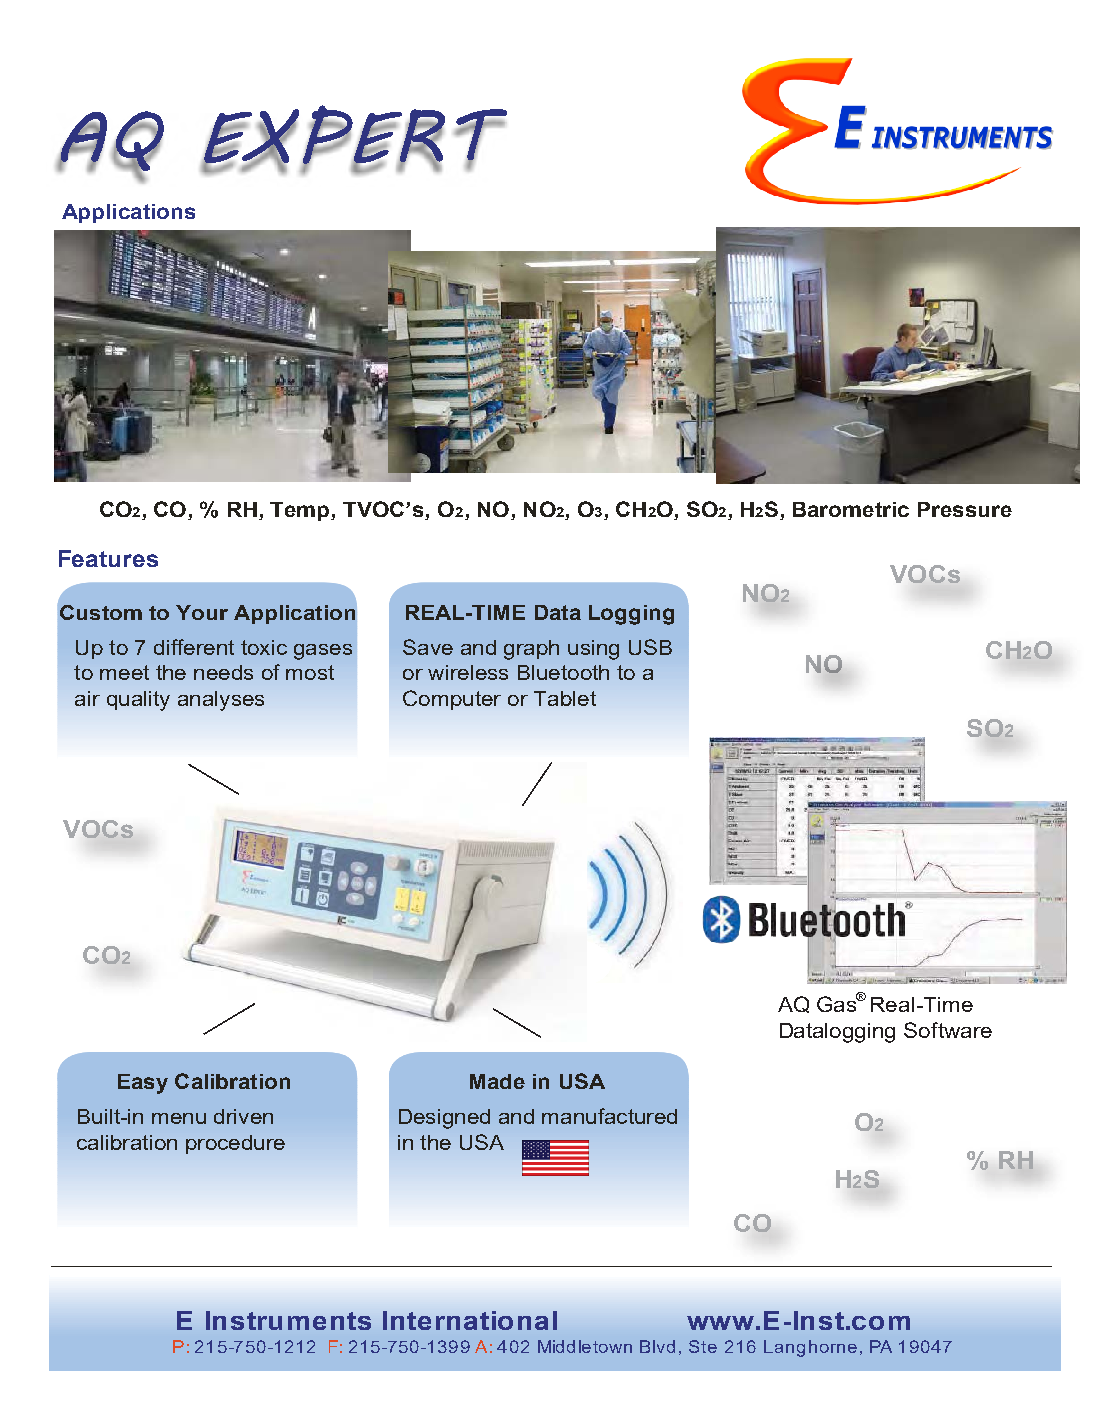 The image size is (1111, 1428). I want to click on USB, so click(650, 647).
